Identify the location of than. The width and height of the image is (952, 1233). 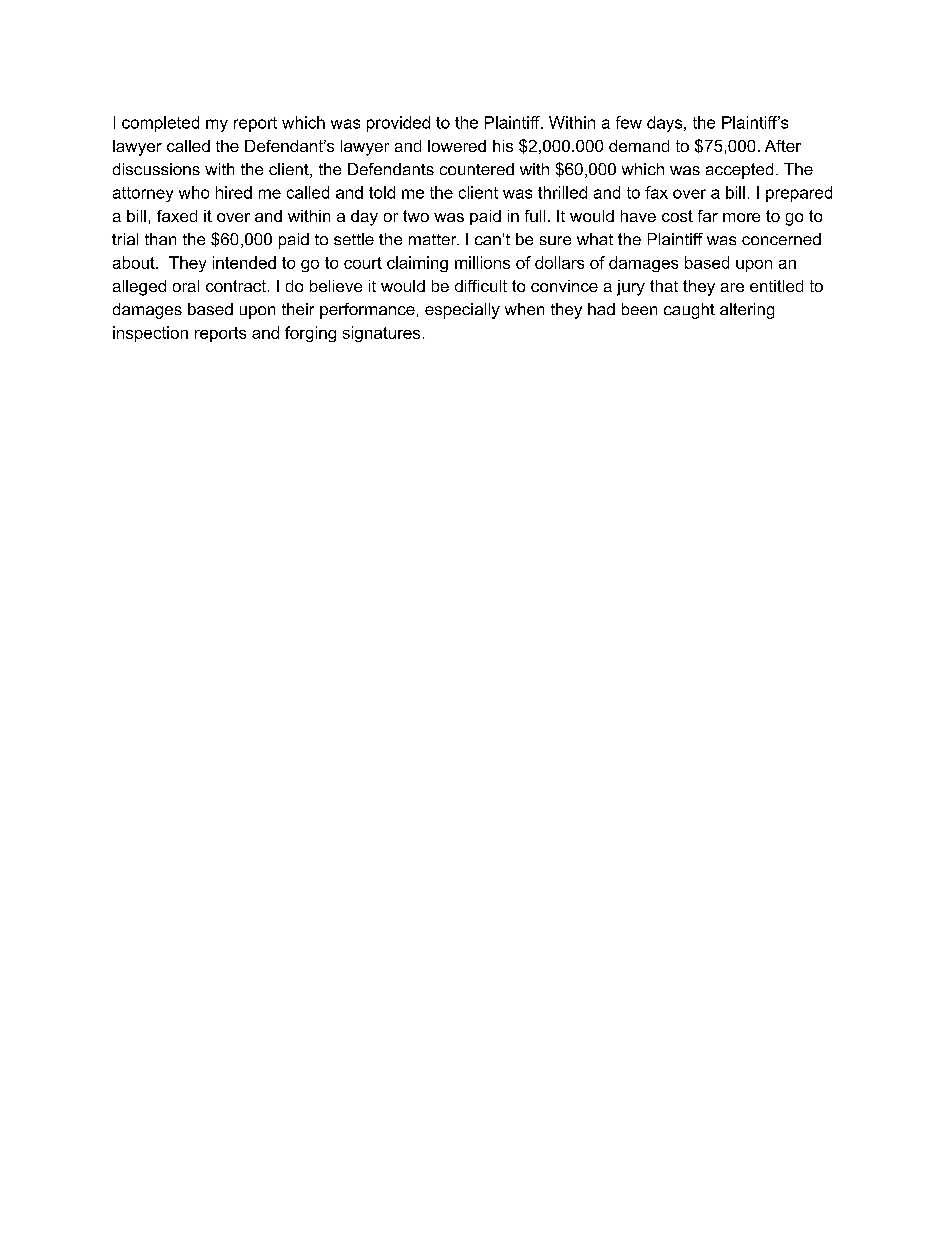
(160, 239).
